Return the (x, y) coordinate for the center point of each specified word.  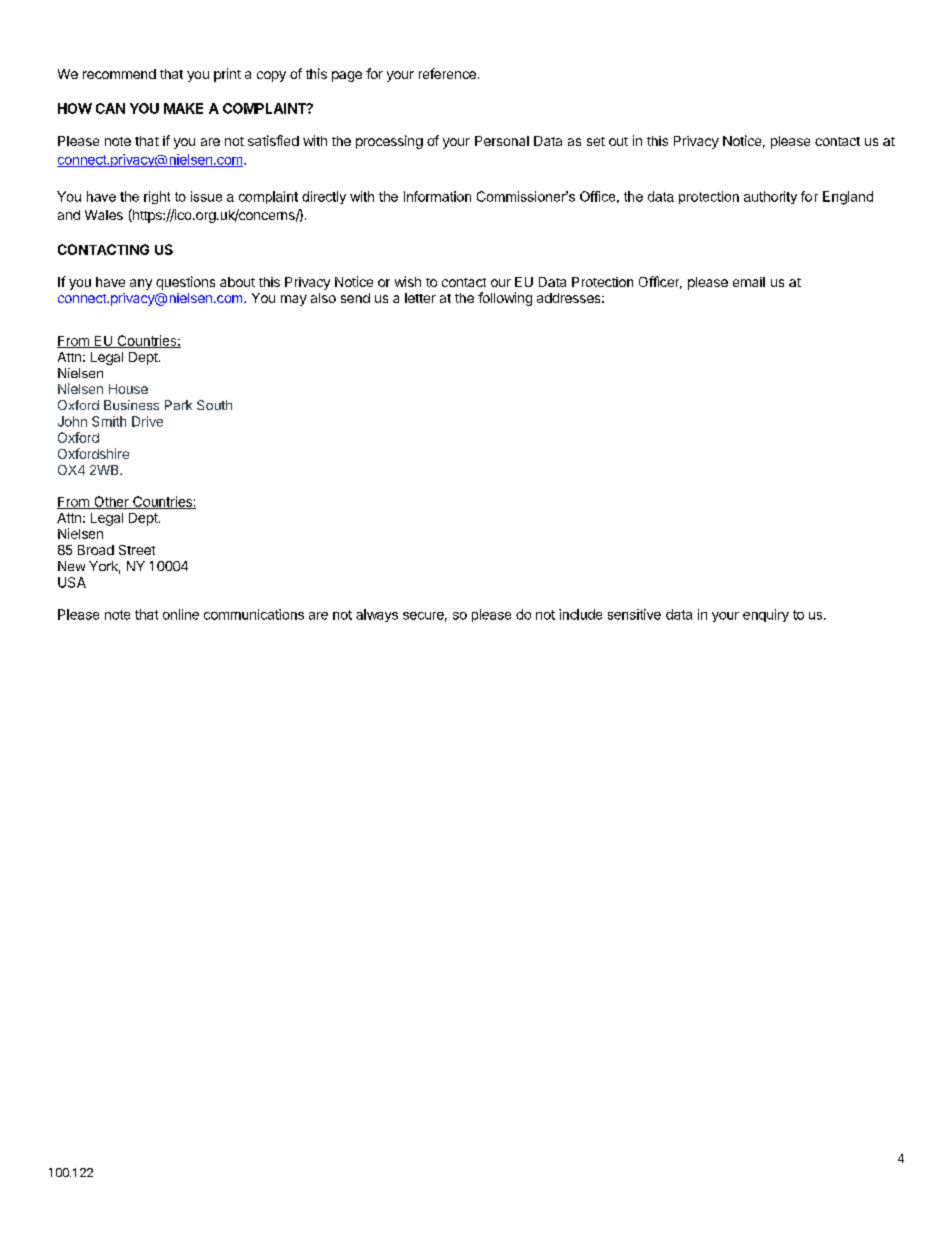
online (181, 614)
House (128, 389)
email (749, 282)
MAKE (183, 108)
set (596, 141)
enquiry (766, 615)
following (505, 299)
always (377, 615)
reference (447, 73)
